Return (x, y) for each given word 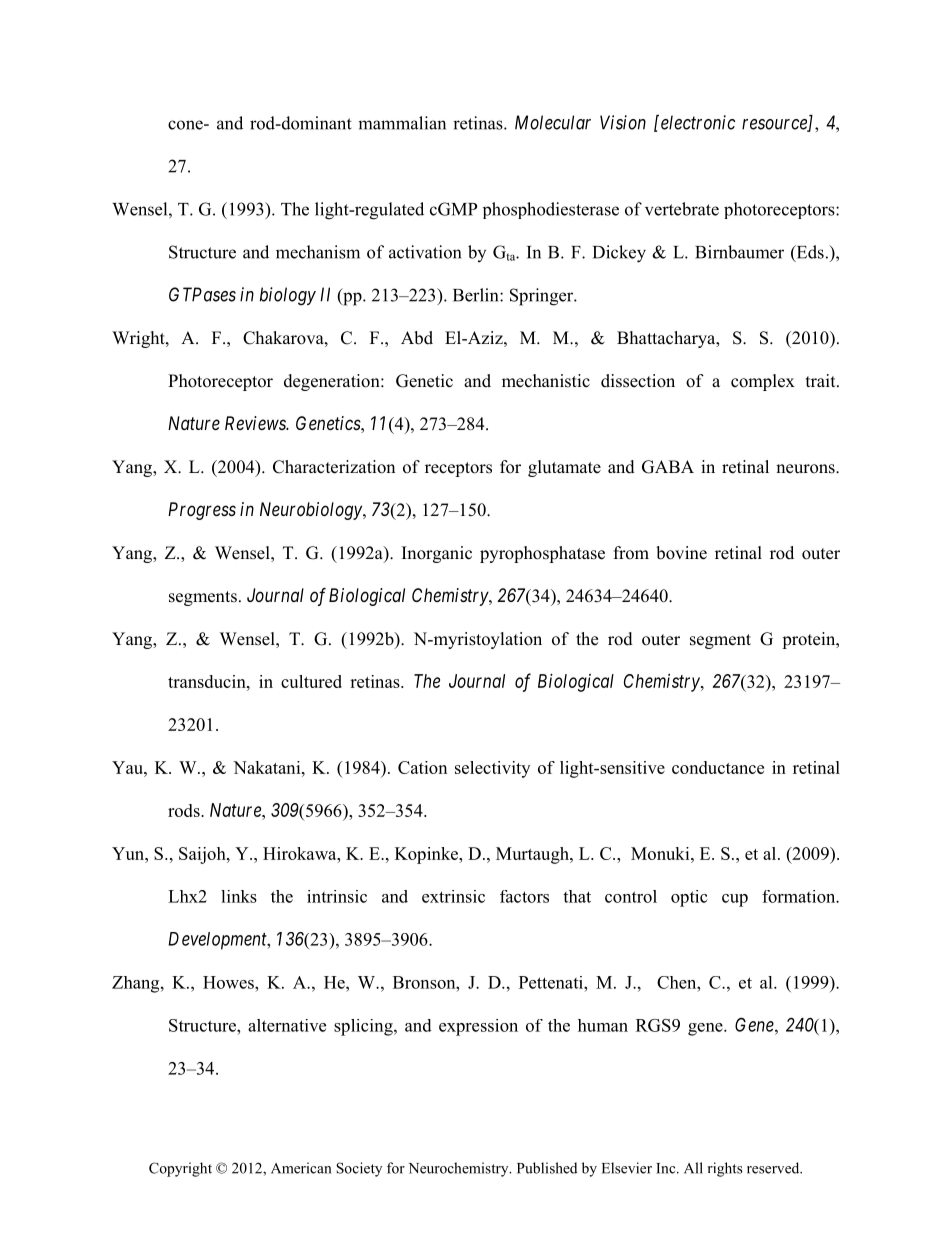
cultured (311, 681)
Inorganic (437, 554)
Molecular (553, 122)
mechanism (318, 252)
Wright (139, 339)
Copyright (180, 1169)
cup (735, 900)
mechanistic (546, 381)
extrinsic (453, 896)
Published (547, 1168)
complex (763, 382)
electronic (698, 122)
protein (810, 640)
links (239, 896)
